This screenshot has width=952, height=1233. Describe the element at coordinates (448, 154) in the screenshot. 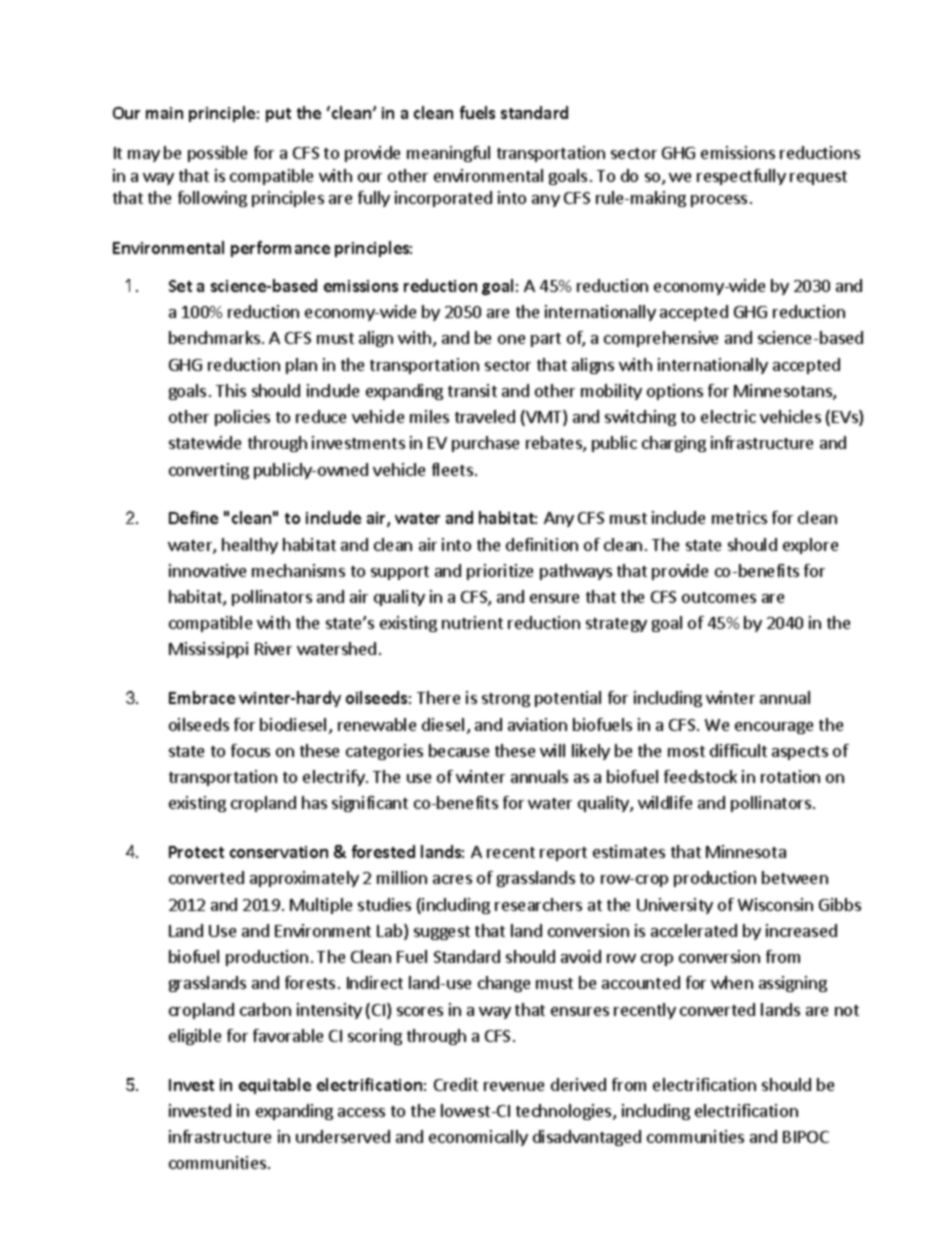

I see `meaningful` at that location.
